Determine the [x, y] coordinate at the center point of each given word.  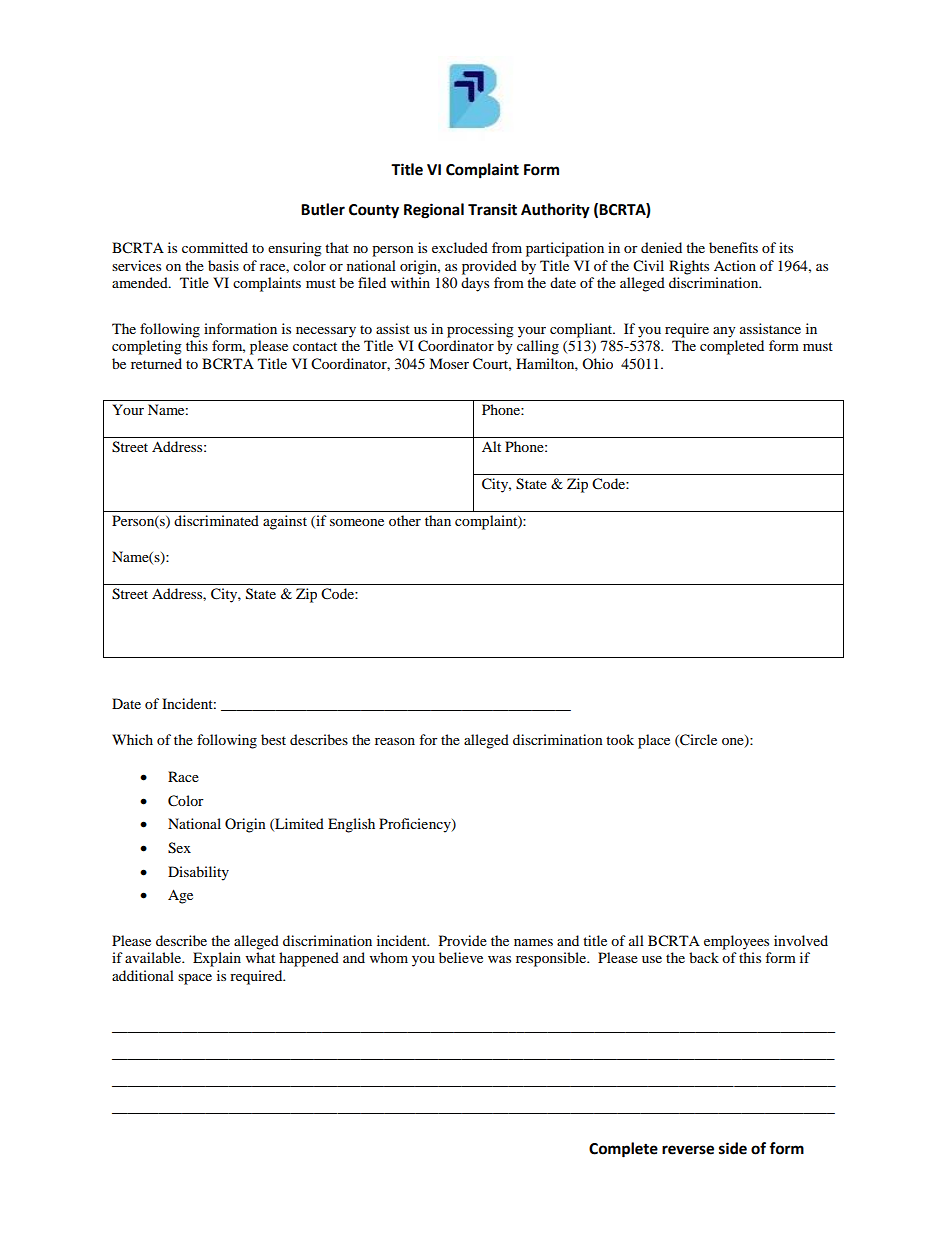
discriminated [216, 520]
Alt [491, 446]
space [195, 979]
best [273, 739]
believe [461, 957]
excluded [460, 247]
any [724, 332]
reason [395, 741]
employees [736, 942]
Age [180, 896]
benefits [733, 247]
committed [215, 247]
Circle [697, 740]
